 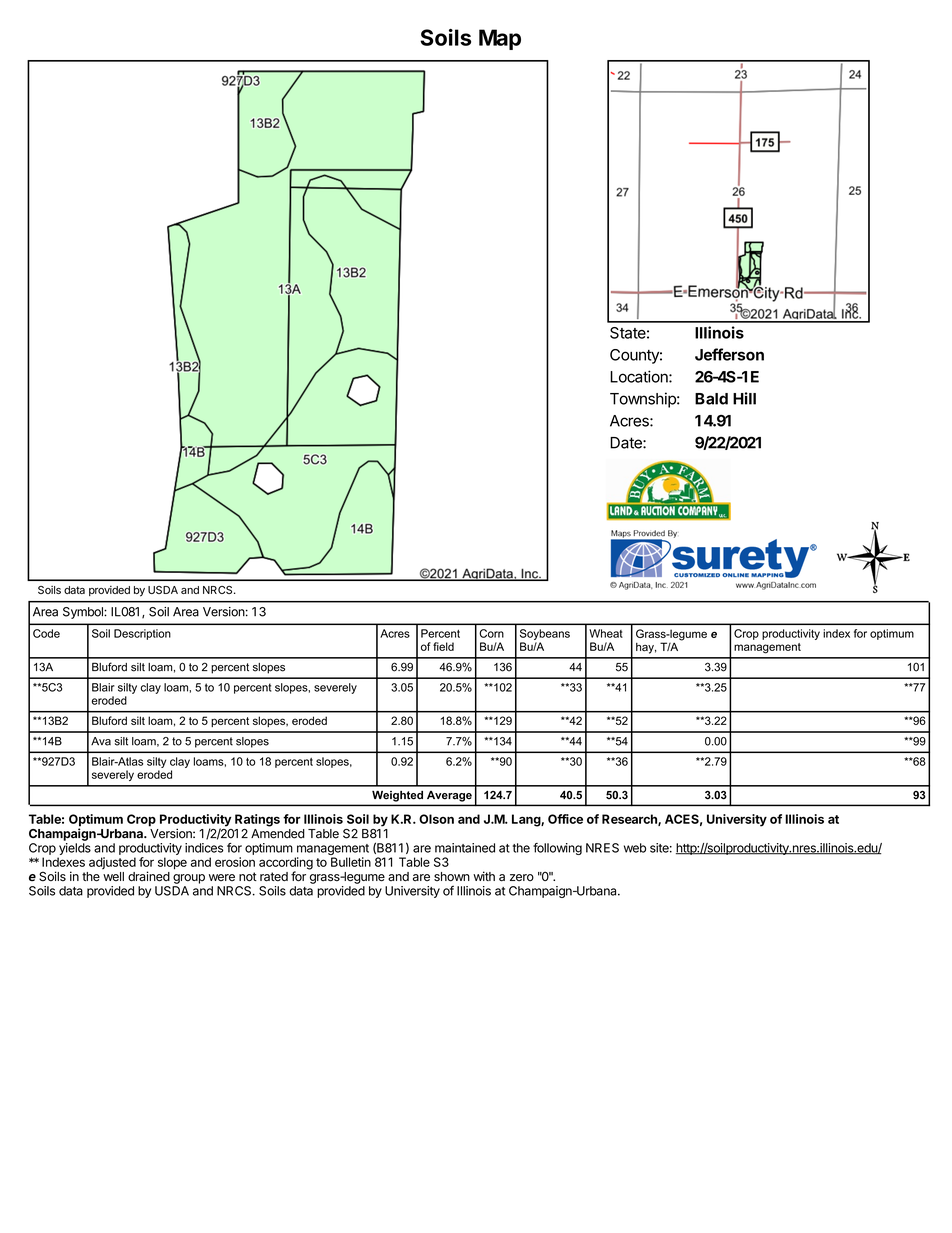 What do you see at coordinates (729, 354) in the image?
I see `Jefferson` at bounding box center [729, 354].
